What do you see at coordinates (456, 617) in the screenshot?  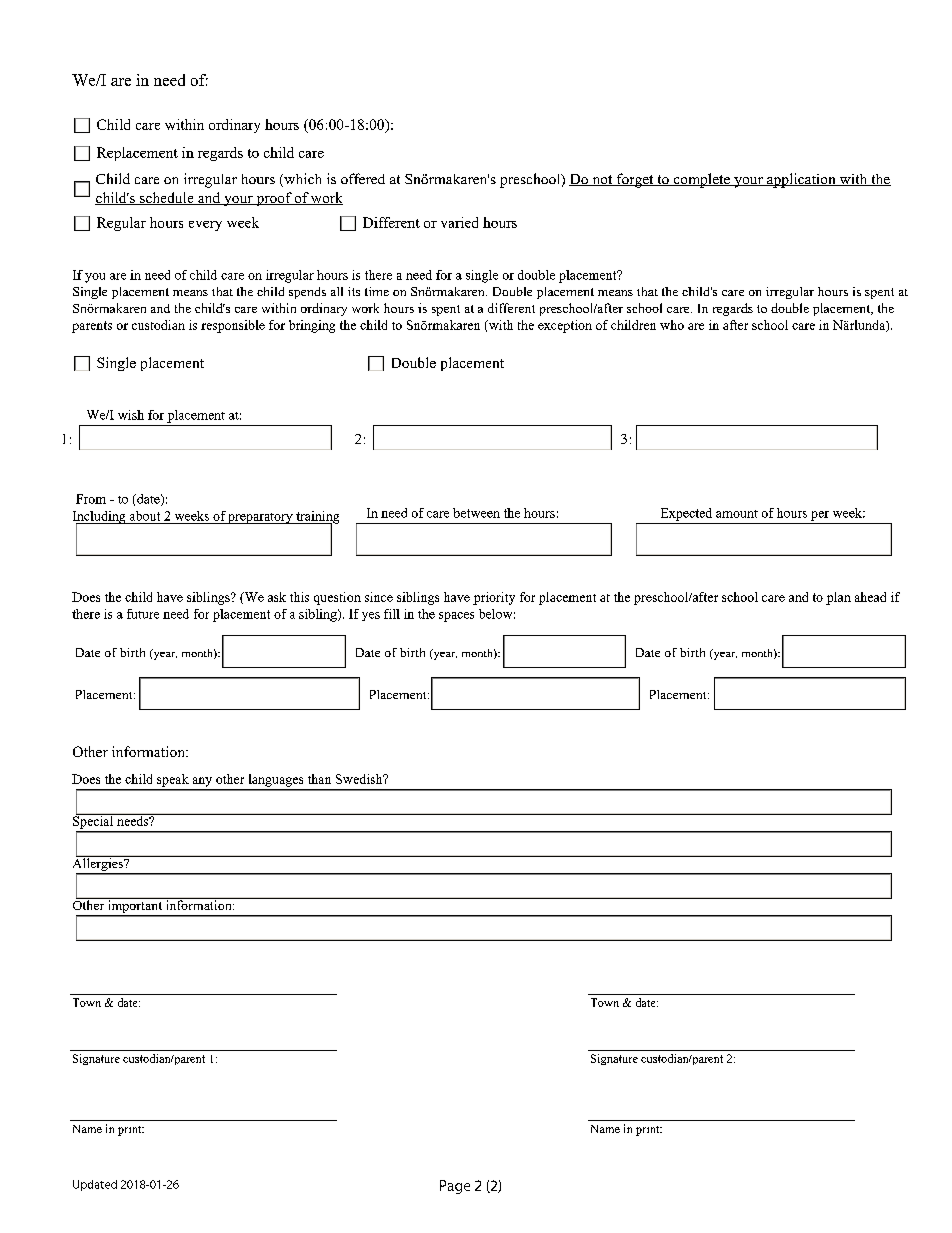 I see `spaces` at bounding box center [456, 617].
